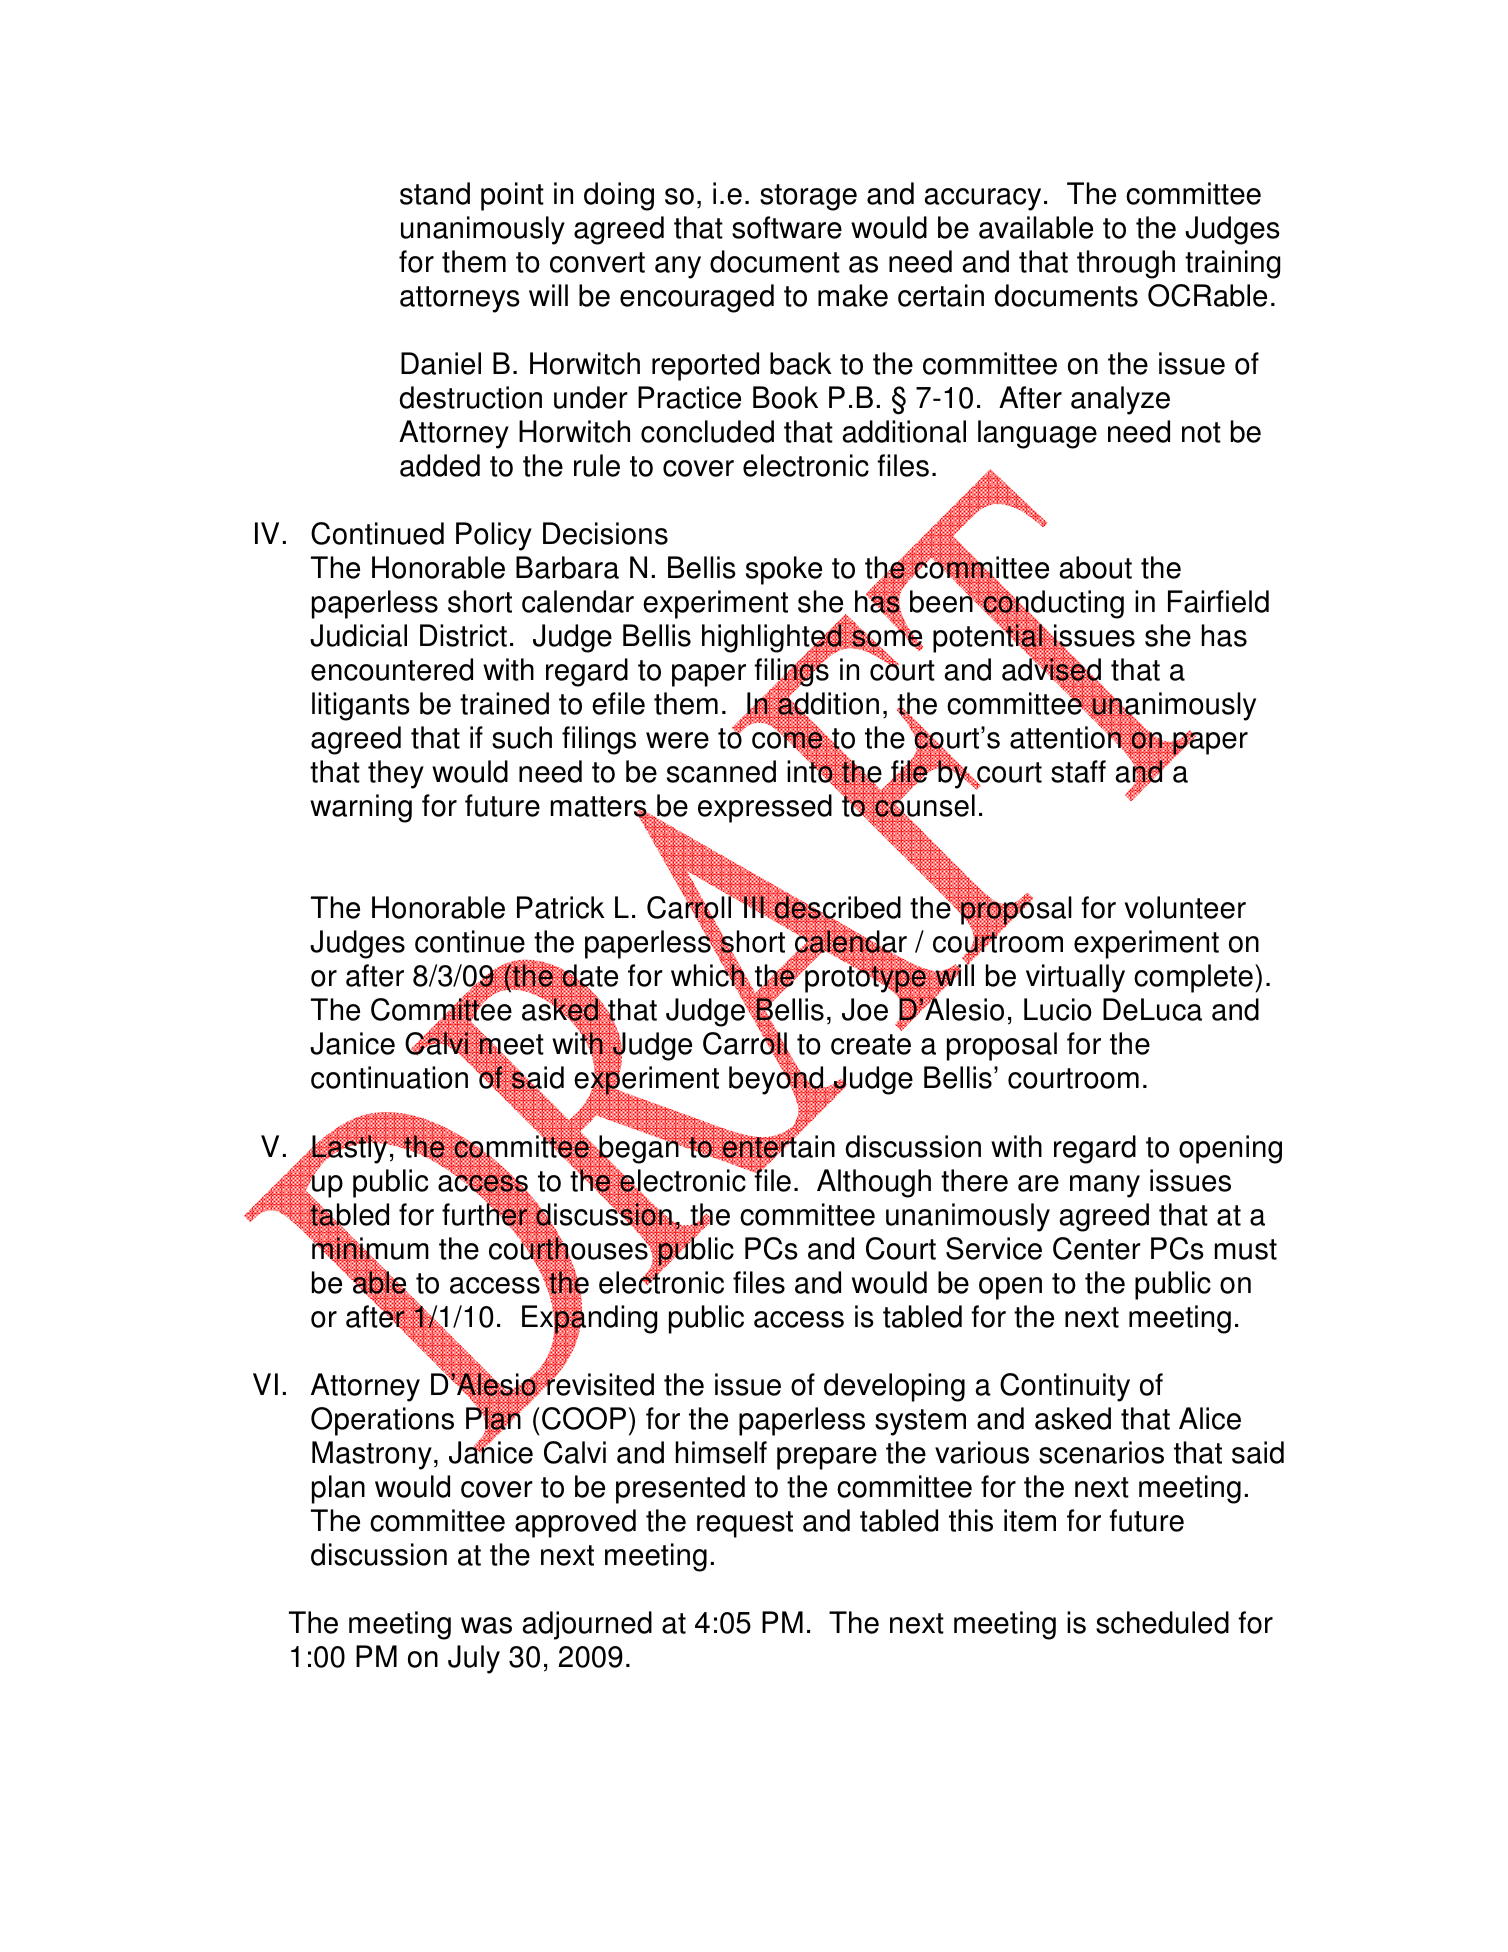 This screenshot has height=1952, width=1508. What do you see at coordinates (874, 1183) in the screenshot?
I see `Although` at bounding box center [874, 1183].
